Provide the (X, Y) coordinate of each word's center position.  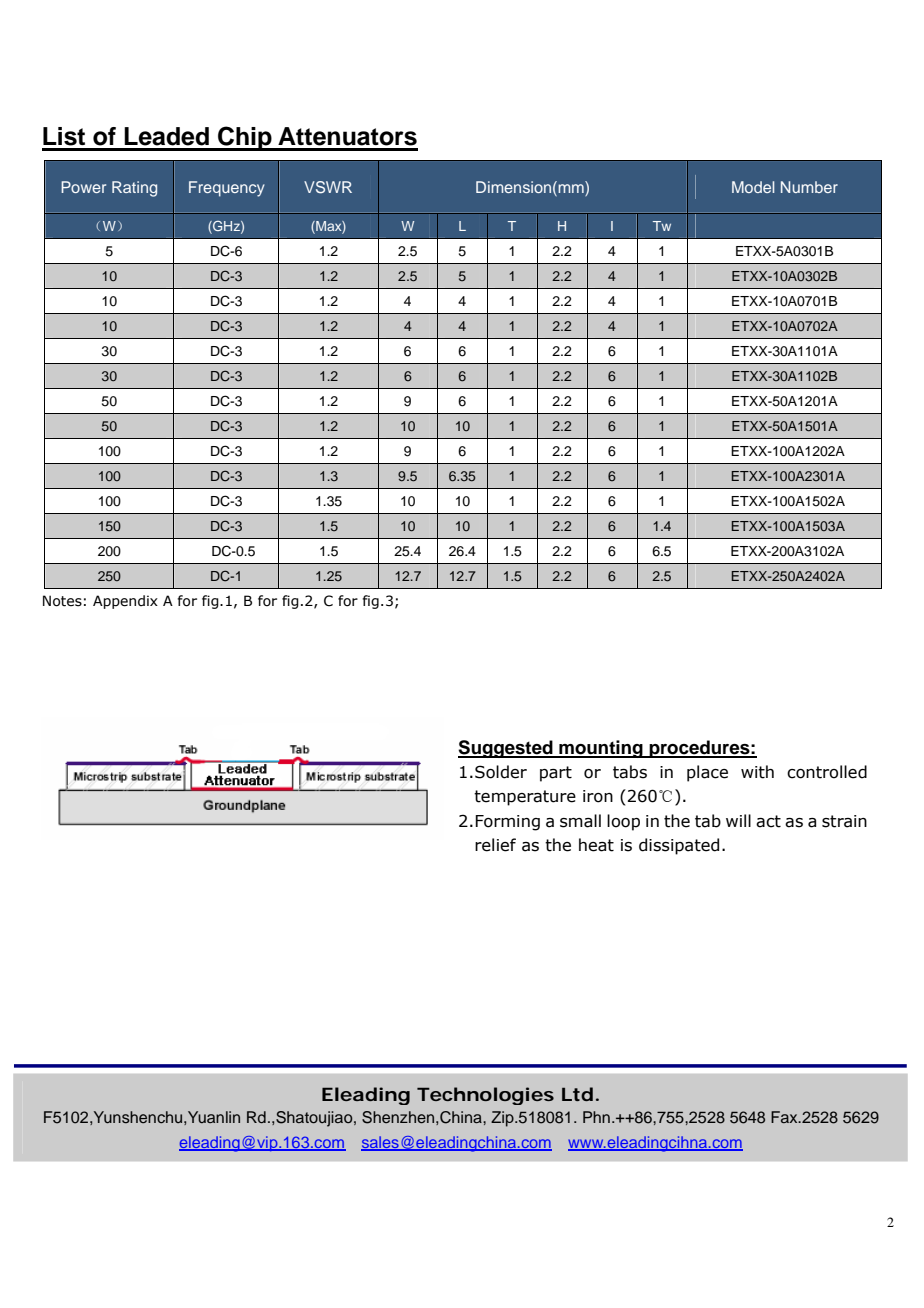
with (757, 772)
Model (753, 187)
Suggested (506, 749)
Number (809, 187)
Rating (134, 189)
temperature (525, 798)
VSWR (328, 187)
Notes (62, 601)
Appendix (125, 602)
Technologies (485, 1096)
